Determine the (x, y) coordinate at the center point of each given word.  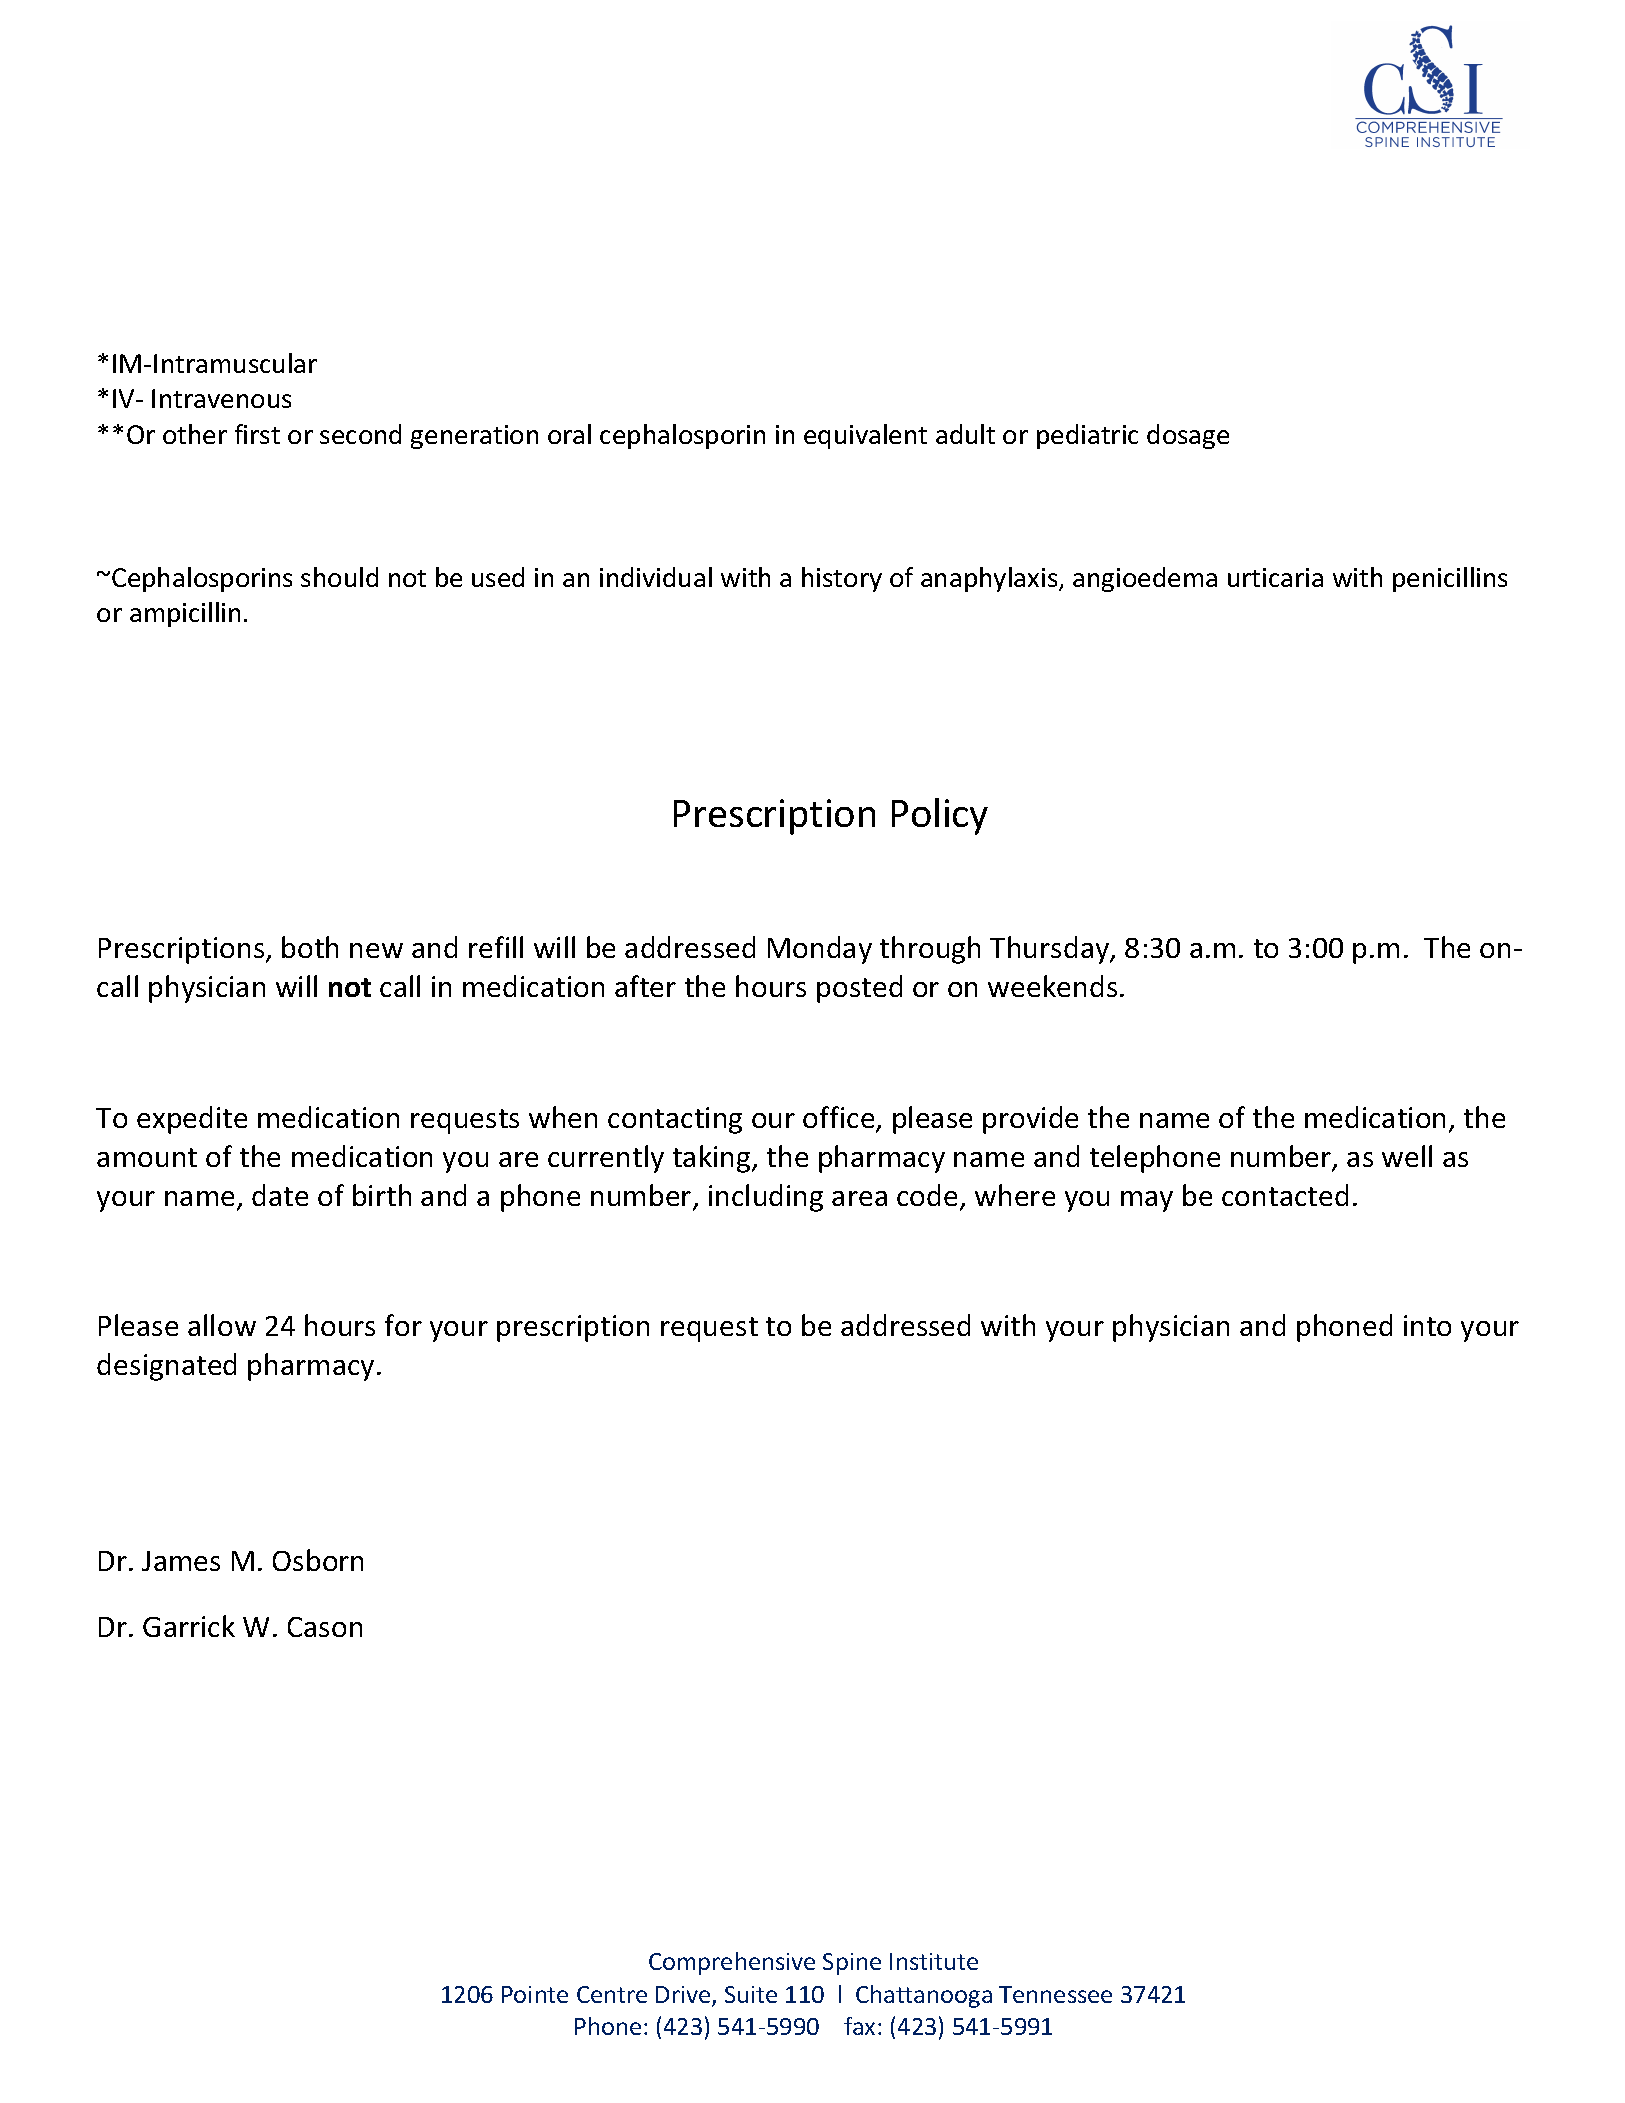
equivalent (865, 436)
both (310, 947)
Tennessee (1055, 1994)
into (1427, 1325)
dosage (1188, 436)
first (257, 434)
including (766, 1198)
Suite (751, 1994)
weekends (1052, 986)
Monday (820, 950)
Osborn (318, 1560)
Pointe (535, 1994)
